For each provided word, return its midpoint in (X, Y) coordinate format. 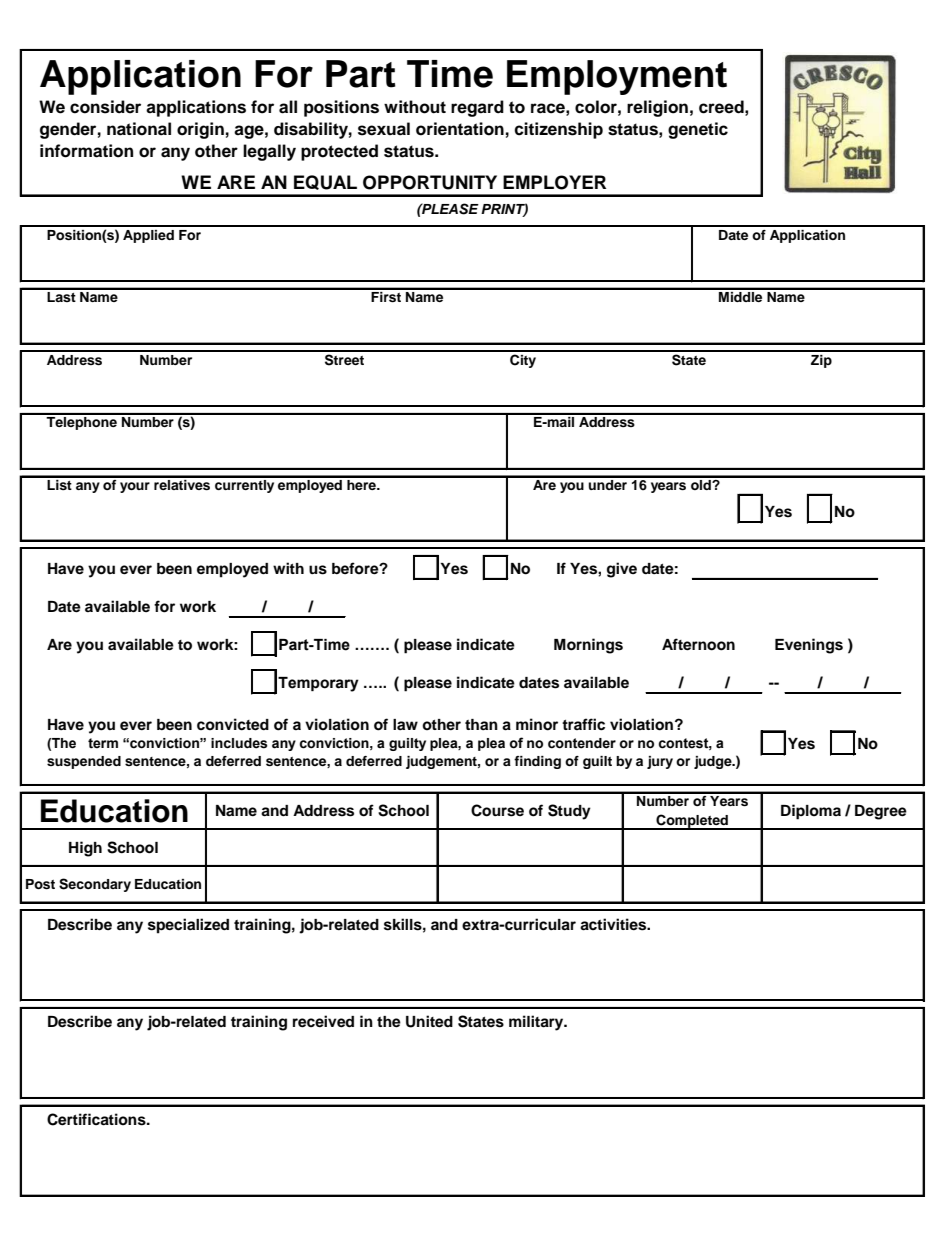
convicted (233, 724)
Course (497, 810)
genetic (698, 130)
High (85, 849)
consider (105, 107)
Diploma (811, 812)
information (86, 151)
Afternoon (698, 644)
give (622, 570)
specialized (188, 926)
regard (477, 108)
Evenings (809, 646)
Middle (741, 295)
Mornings (588, 646)
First (386, 295)
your (135, 487)
